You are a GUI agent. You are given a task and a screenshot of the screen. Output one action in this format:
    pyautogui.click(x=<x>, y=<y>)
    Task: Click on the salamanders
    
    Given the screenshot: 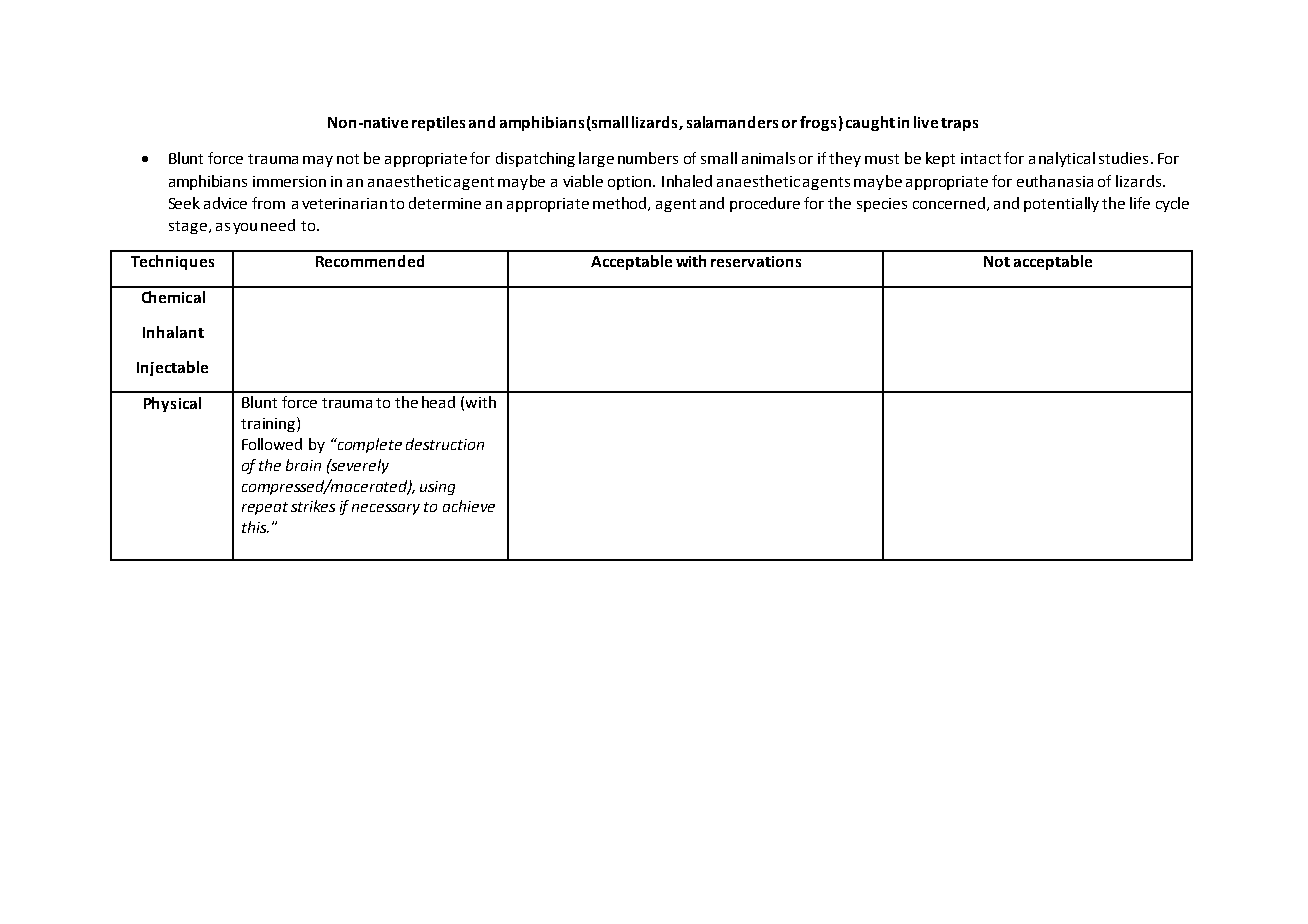 What is the action you would take?
    pyautogui.click(x=732, y=122)
